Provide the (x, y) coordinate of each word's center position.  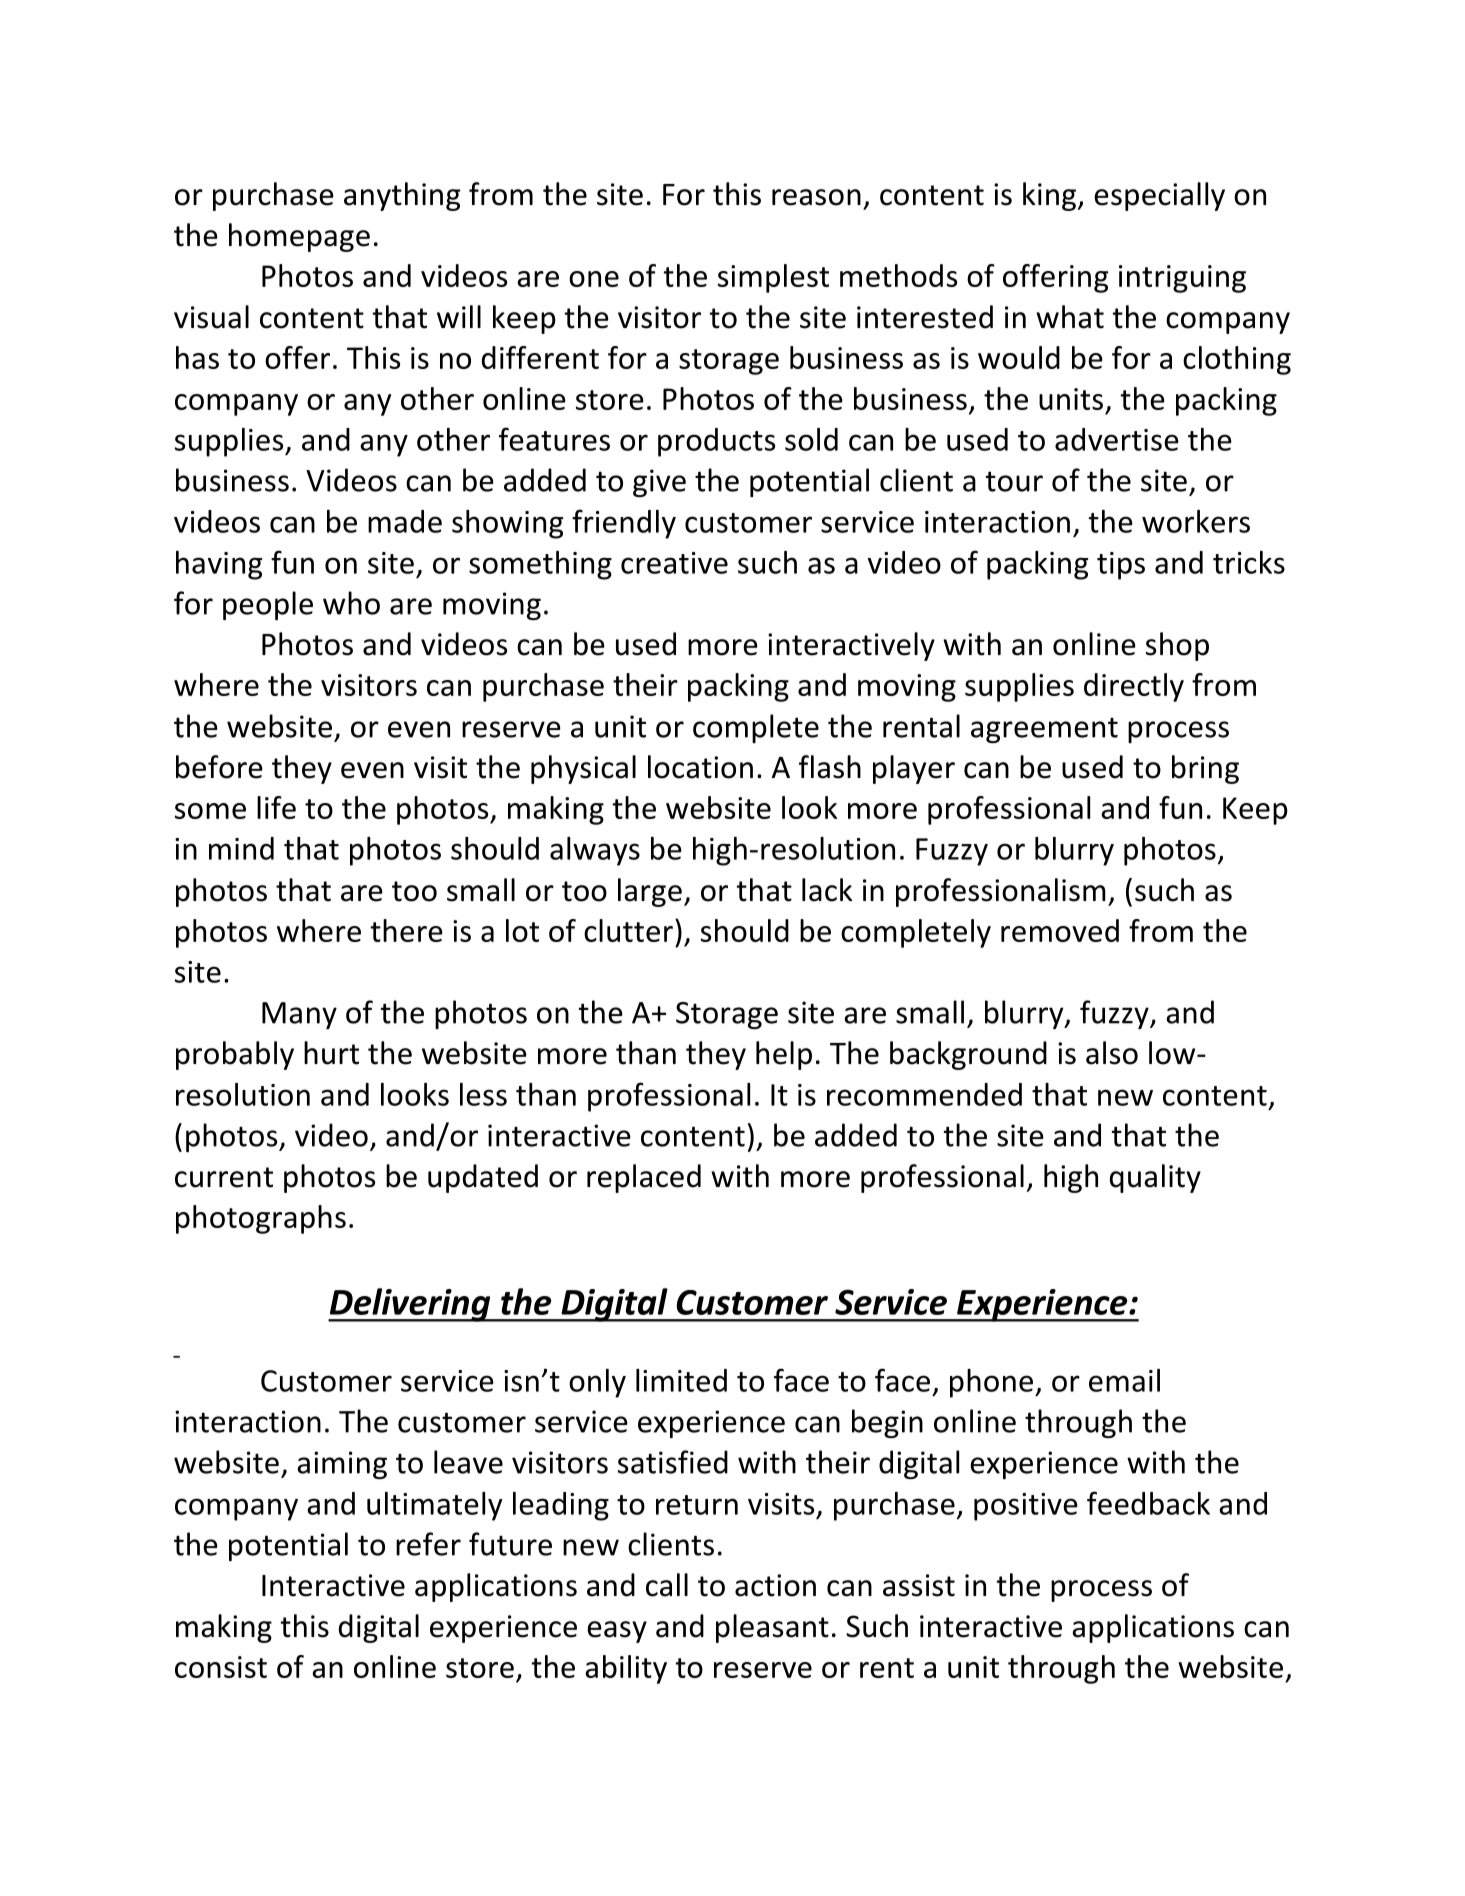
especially (1159, 196)
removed (1060, 930)
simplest (773, 278)
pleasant (772, 1628)
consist (221, 1667)
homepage (299, 237)
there (406, 930)
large (650, 892)
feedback (1148, 1503)
